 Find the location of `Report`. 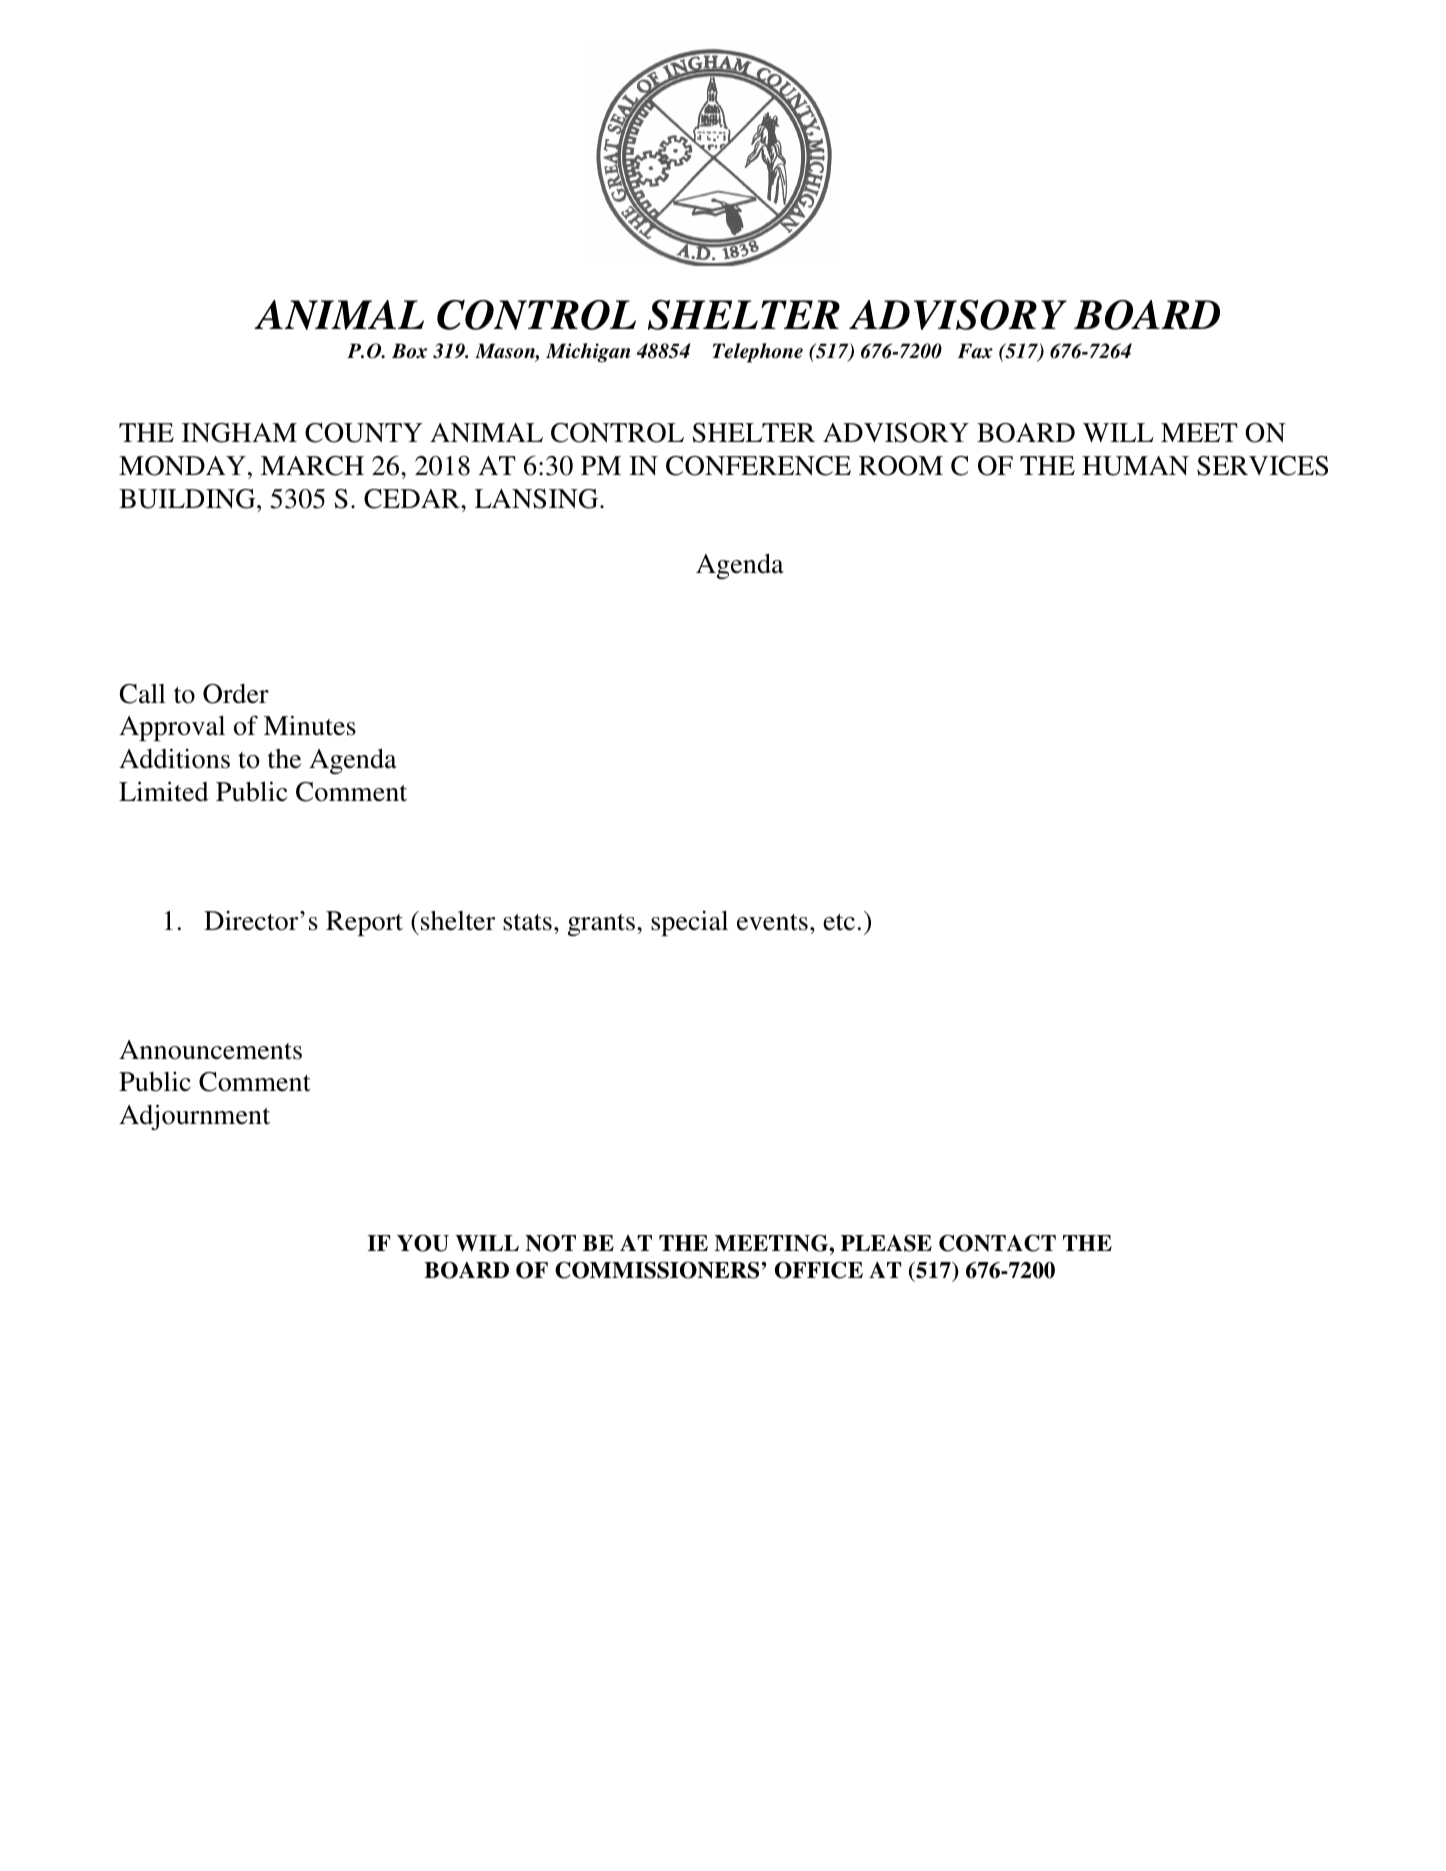

Report is located at coordinates (364, 923).
